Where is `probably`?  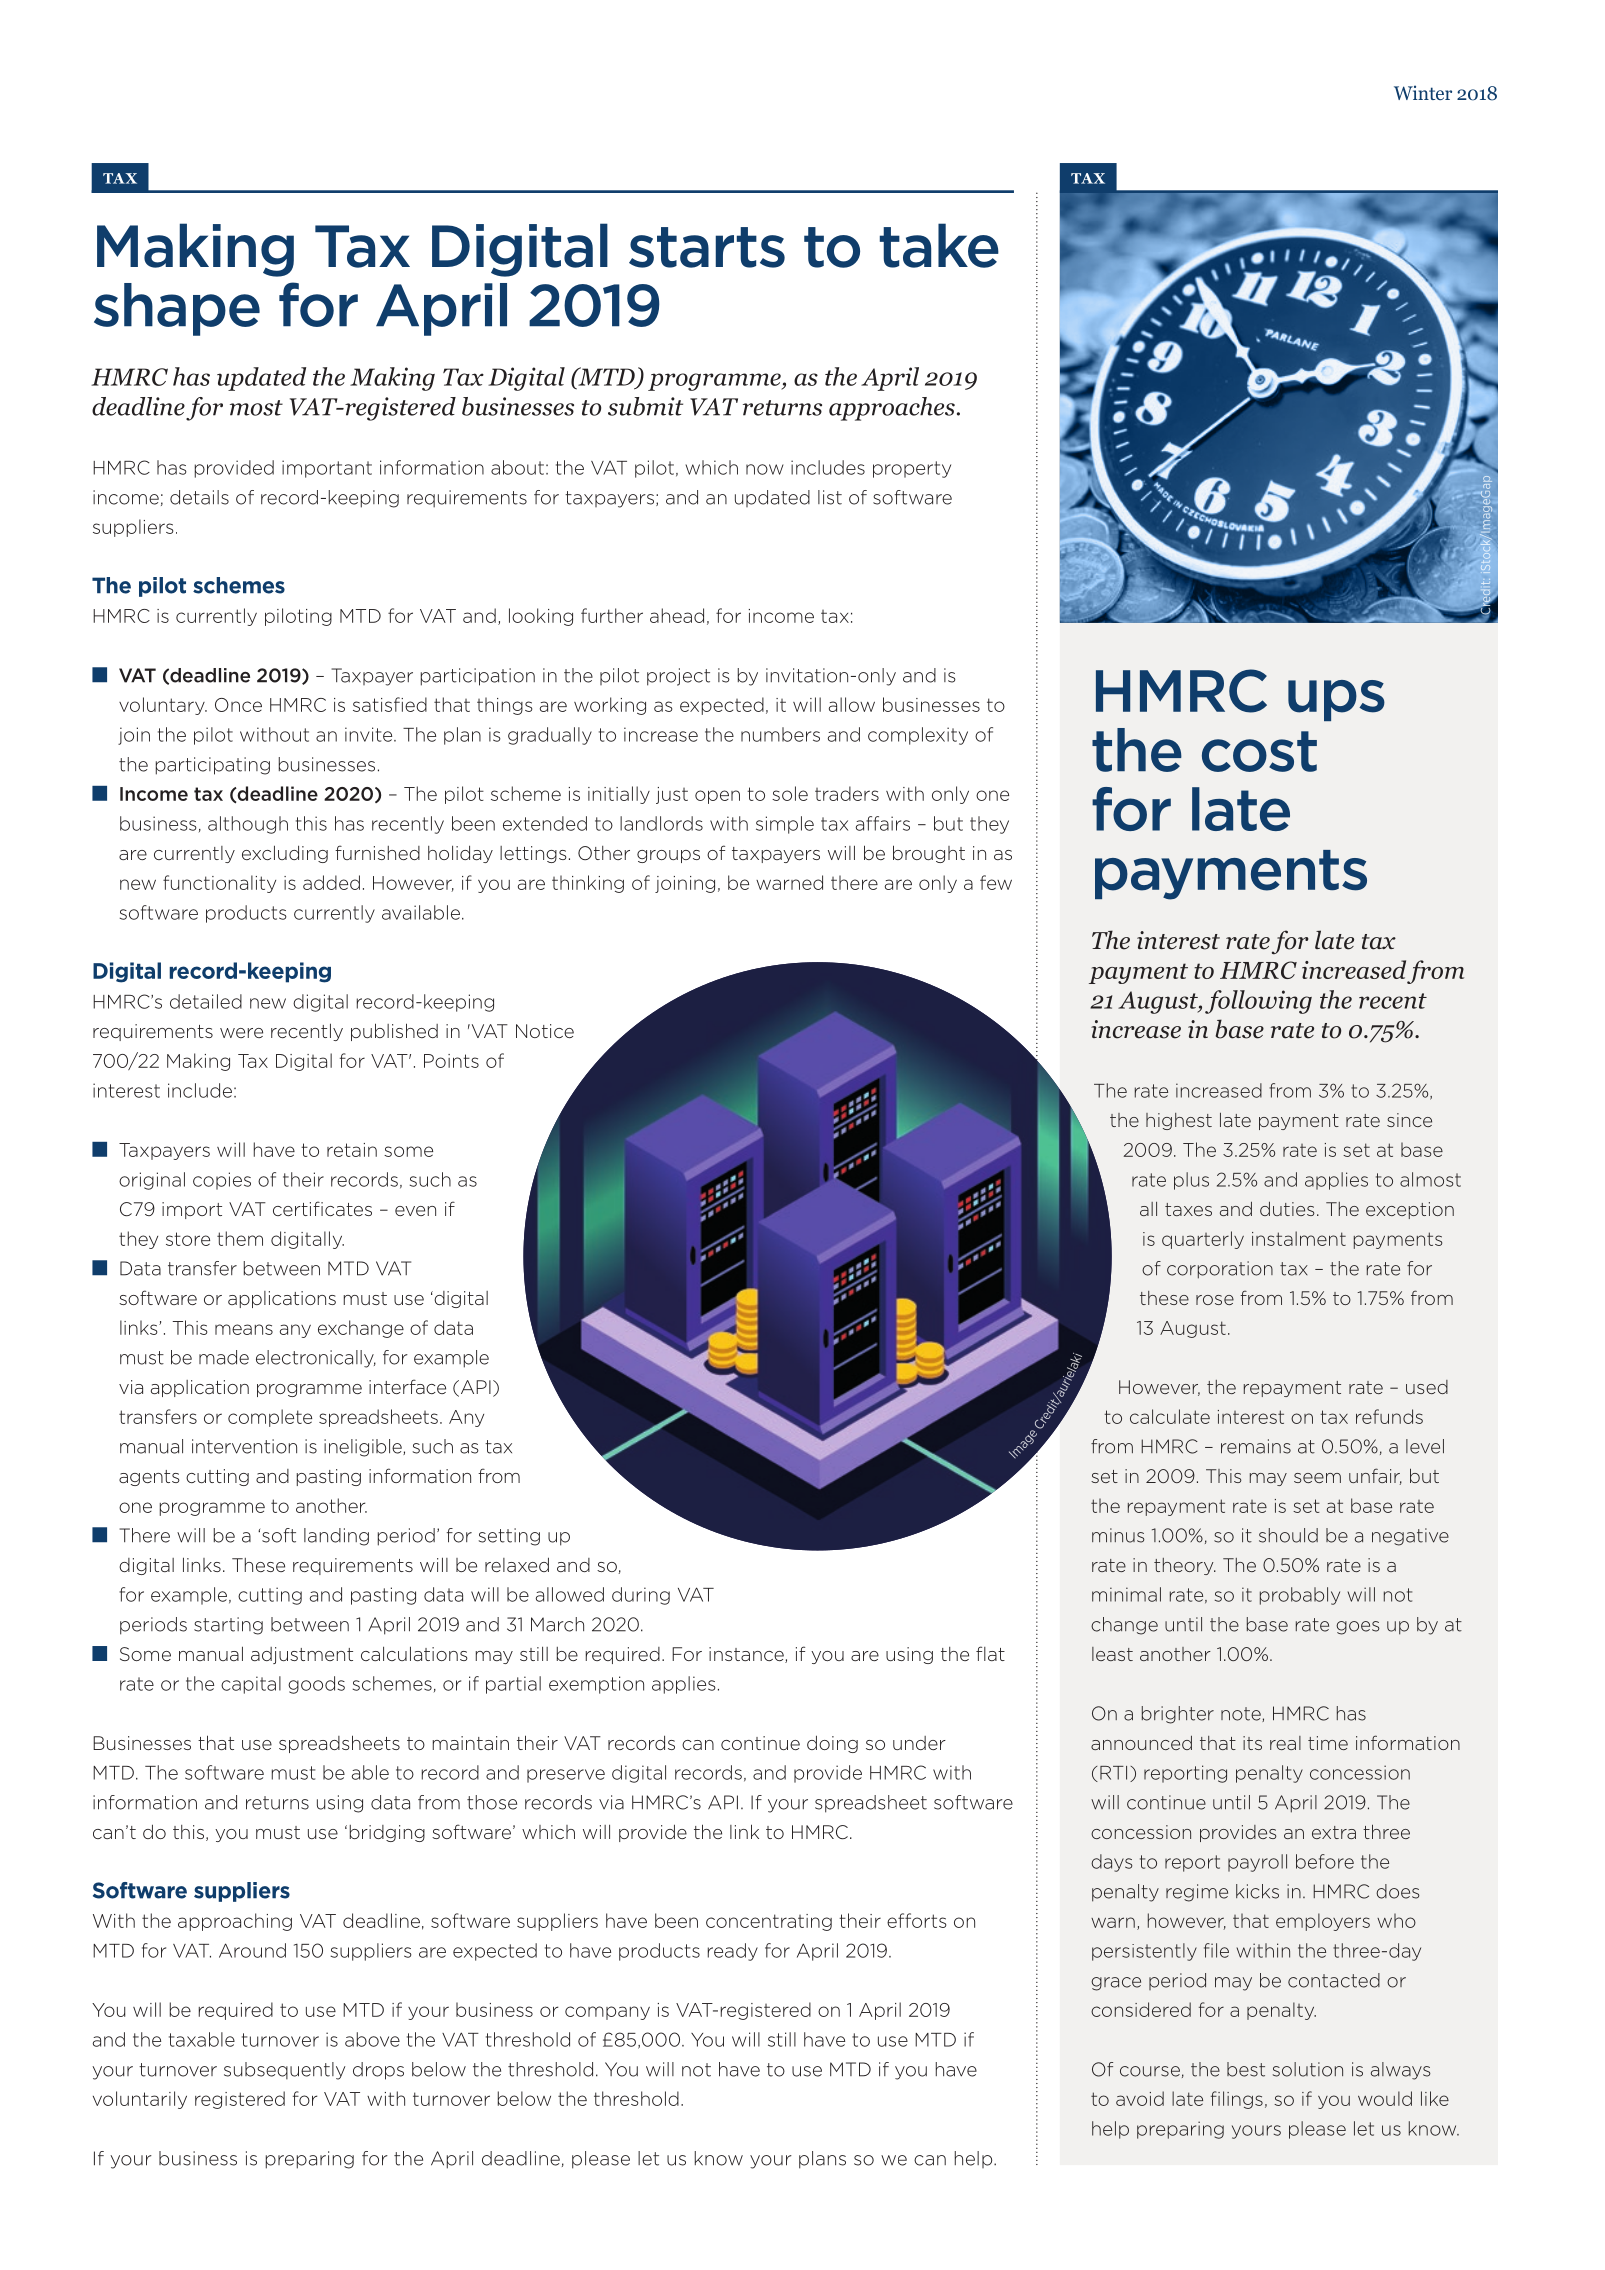
probably is located at coordinates (1300, 1596).
